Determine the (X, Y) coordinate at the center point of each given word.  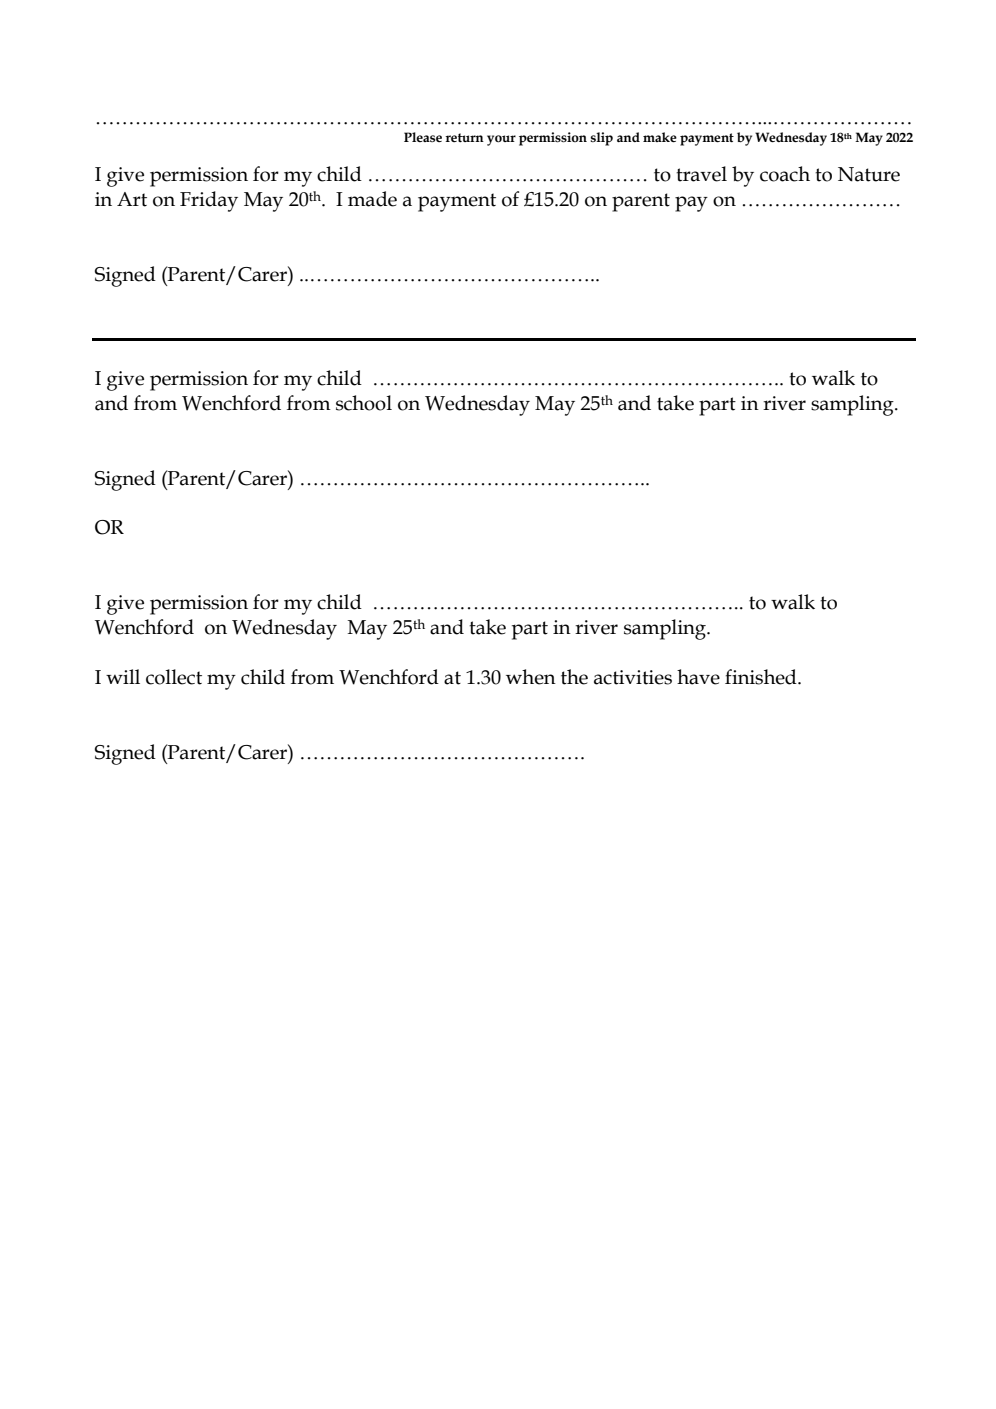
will (123, 676)
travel (701, 174)
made (372, 199)
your (501, 140)
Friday (209, 201)
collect (174, 677)
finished (762, 677)
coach (785, 174)
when (531, 677)
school (364, 403)
